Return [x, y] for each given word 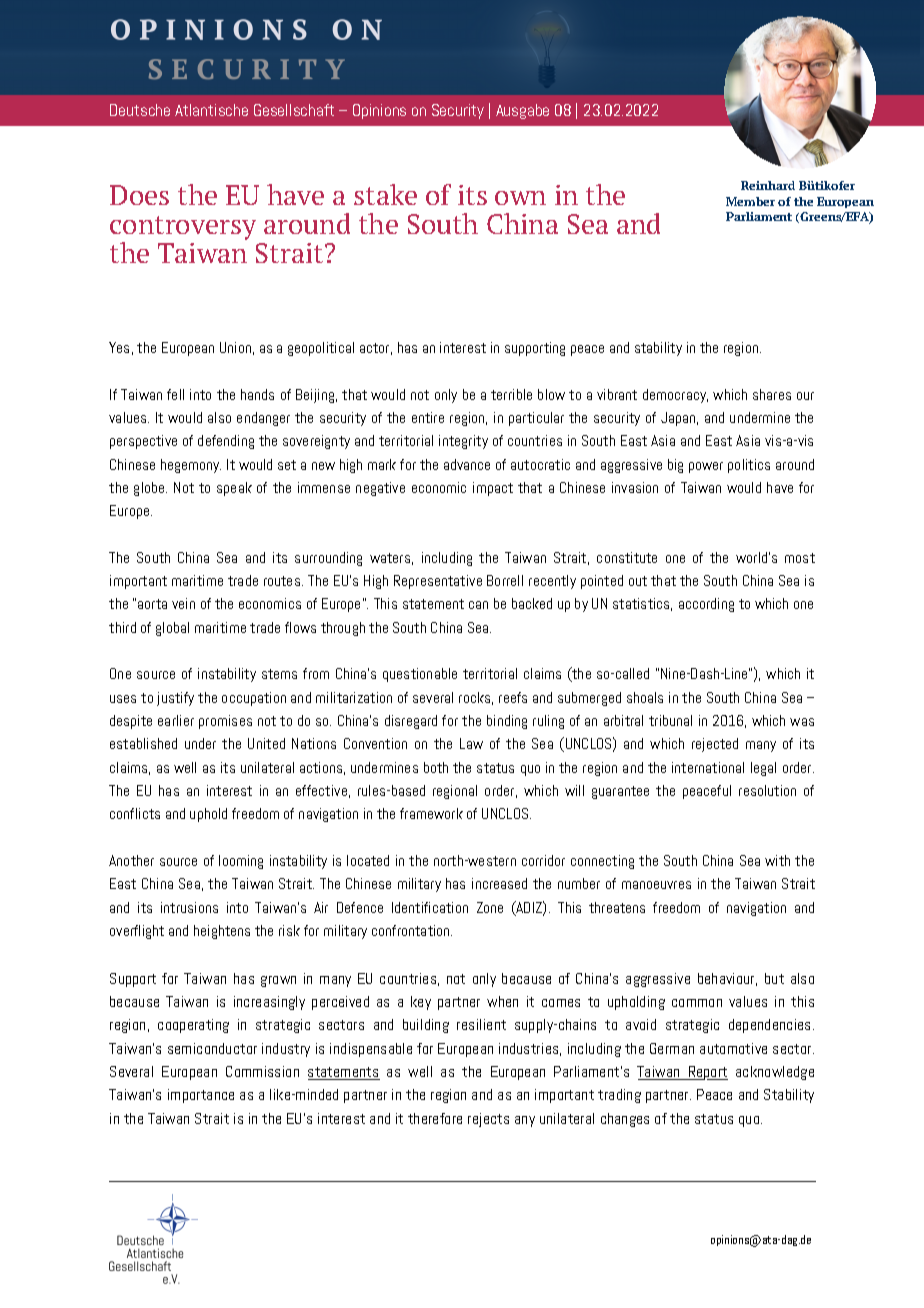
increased [499, 883]
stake [385, 194]
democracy [675, 396]
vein [183, 603]
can [478, 605]
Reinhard [768, 185]
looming [241, 862]
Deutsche [140, 110]
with [777, 860]
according [706, 605]
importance [201, 1096]
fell [175, 394]
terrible [511, 394]
